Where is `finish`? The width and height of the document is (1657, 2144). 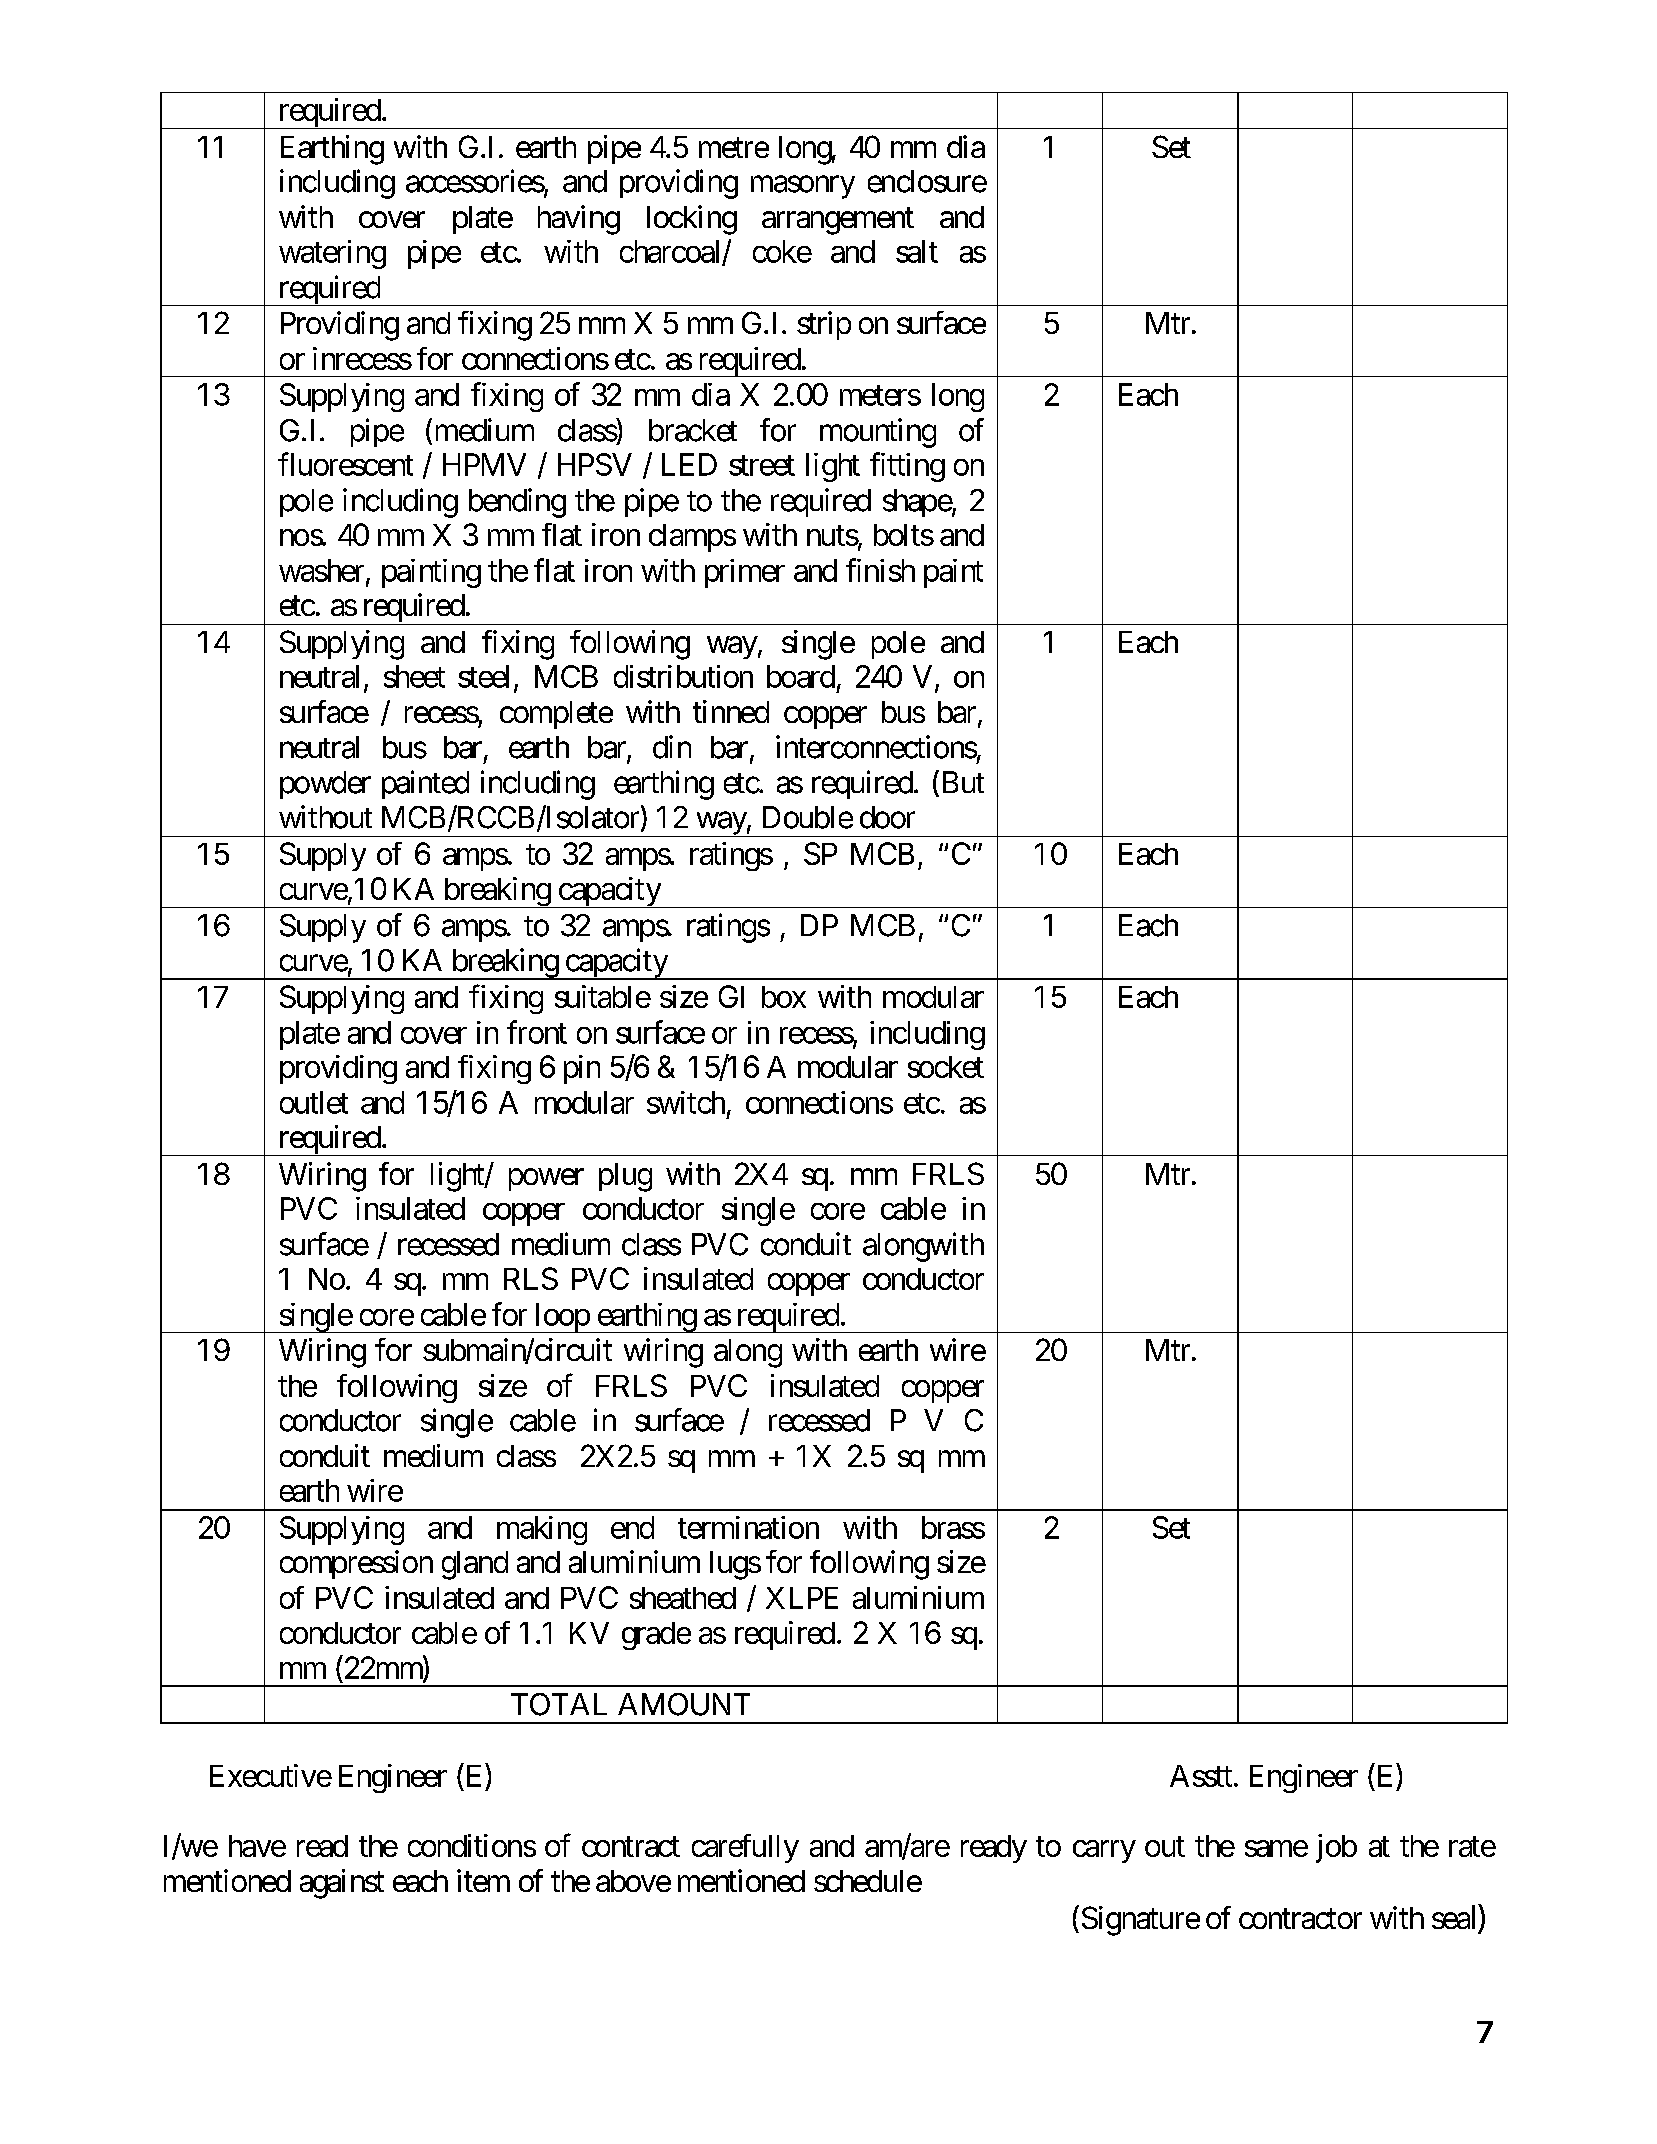
finish is located at coordinates (880, 570).
